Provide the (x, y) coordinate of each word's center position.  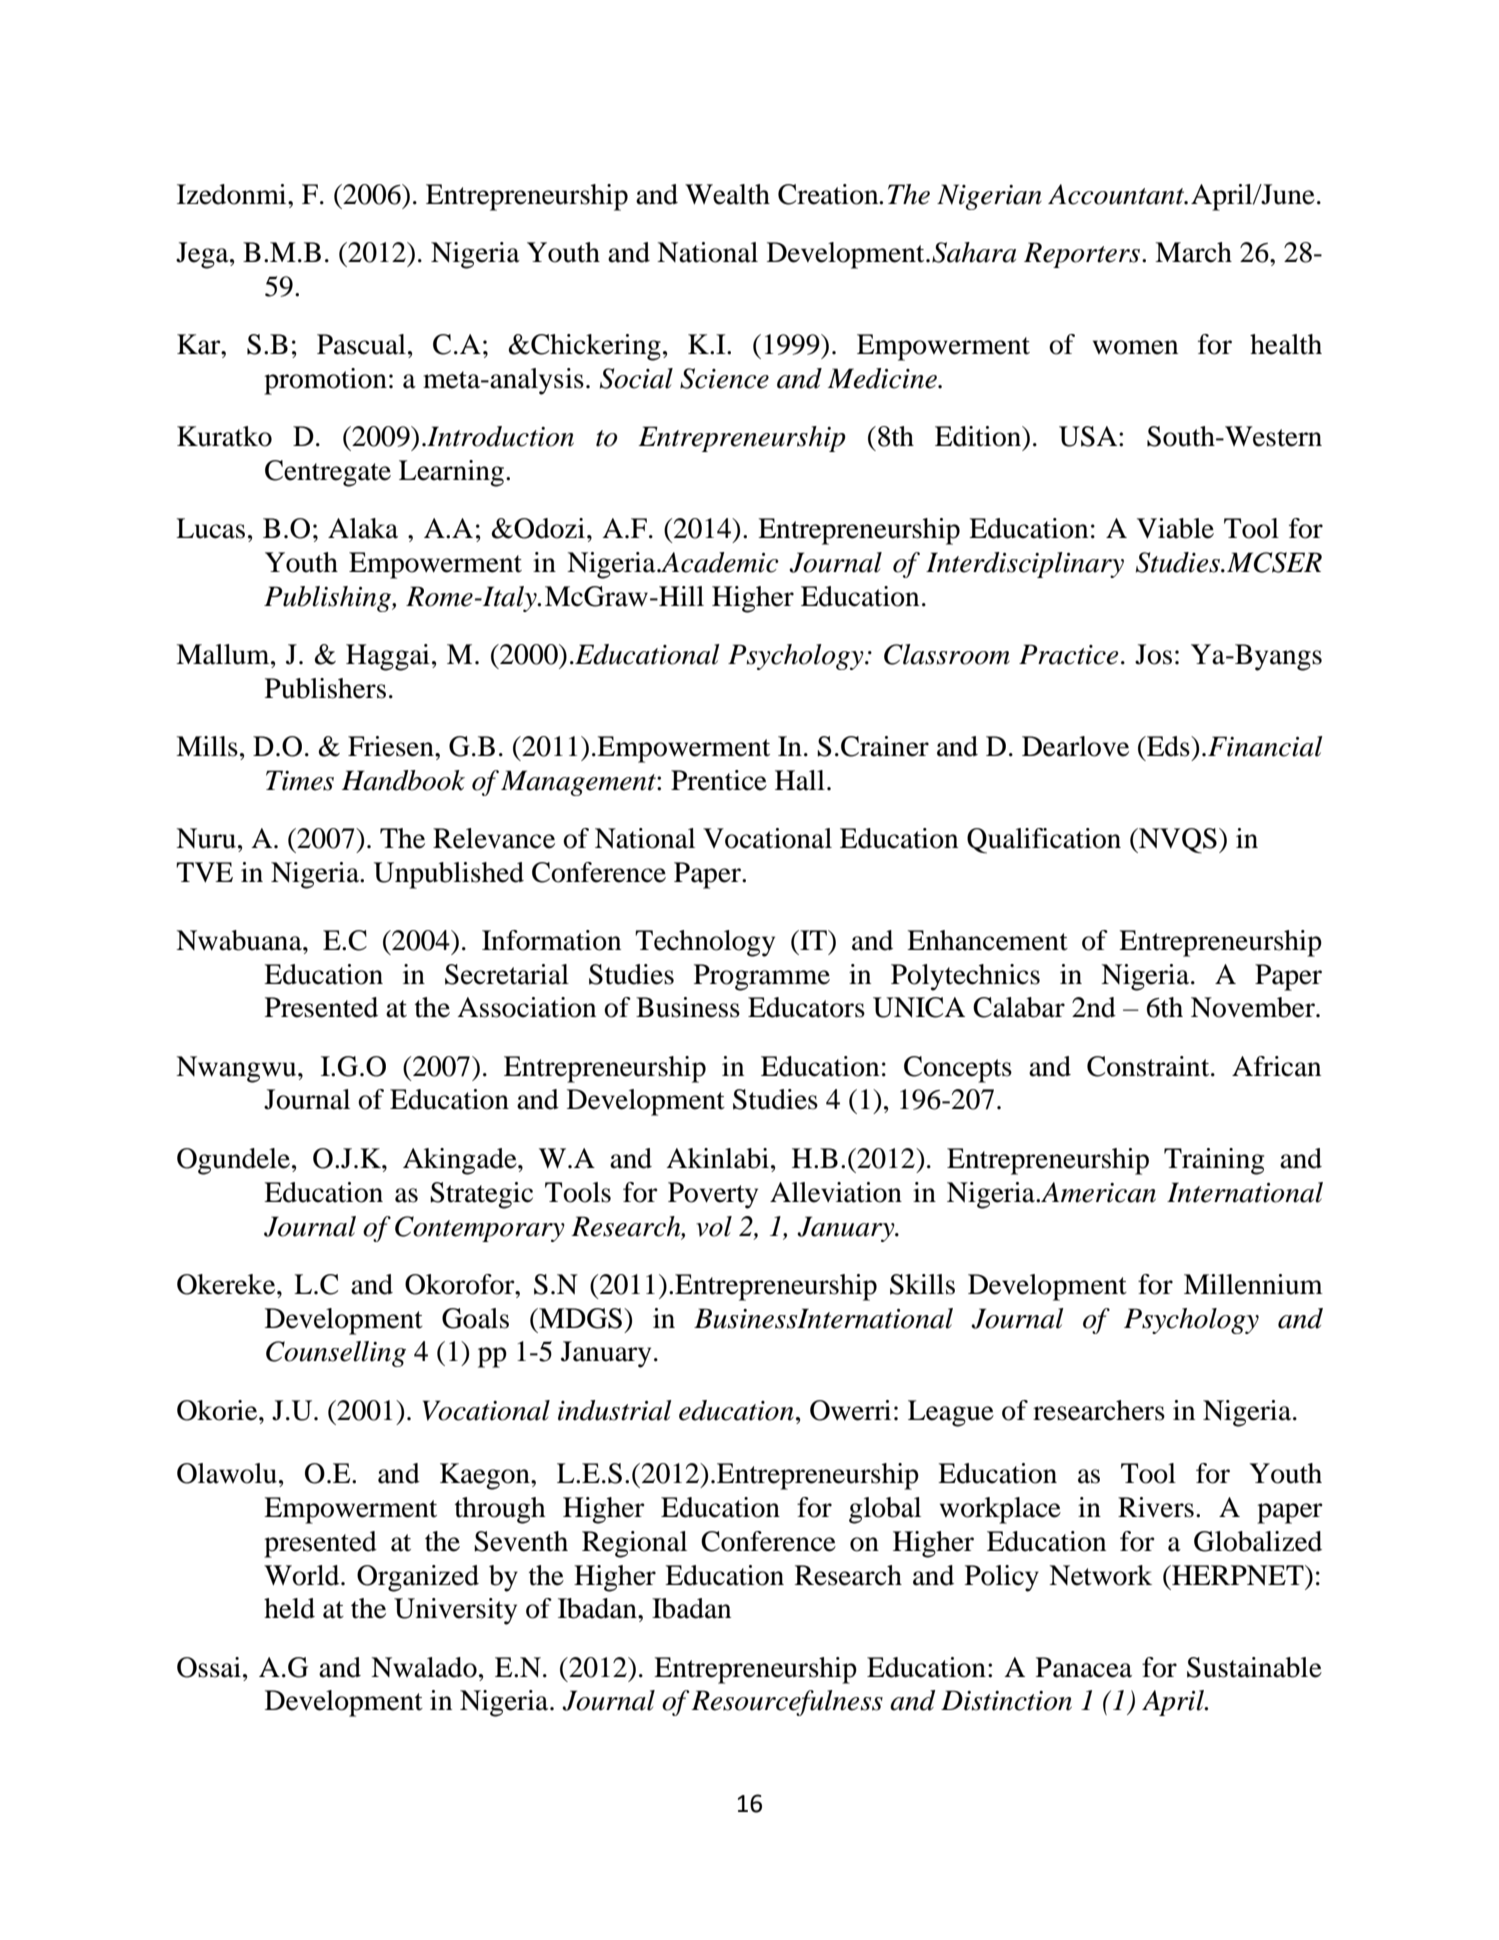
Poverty (713, 1195)
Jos (1153, 654)
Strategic (481, 1195)
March (1193, 252)
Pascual (361, 344)
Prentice (719, 780)
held (289, 1608)
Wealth (727, 194)
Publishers (325, 688)
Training (1214, 1161)
